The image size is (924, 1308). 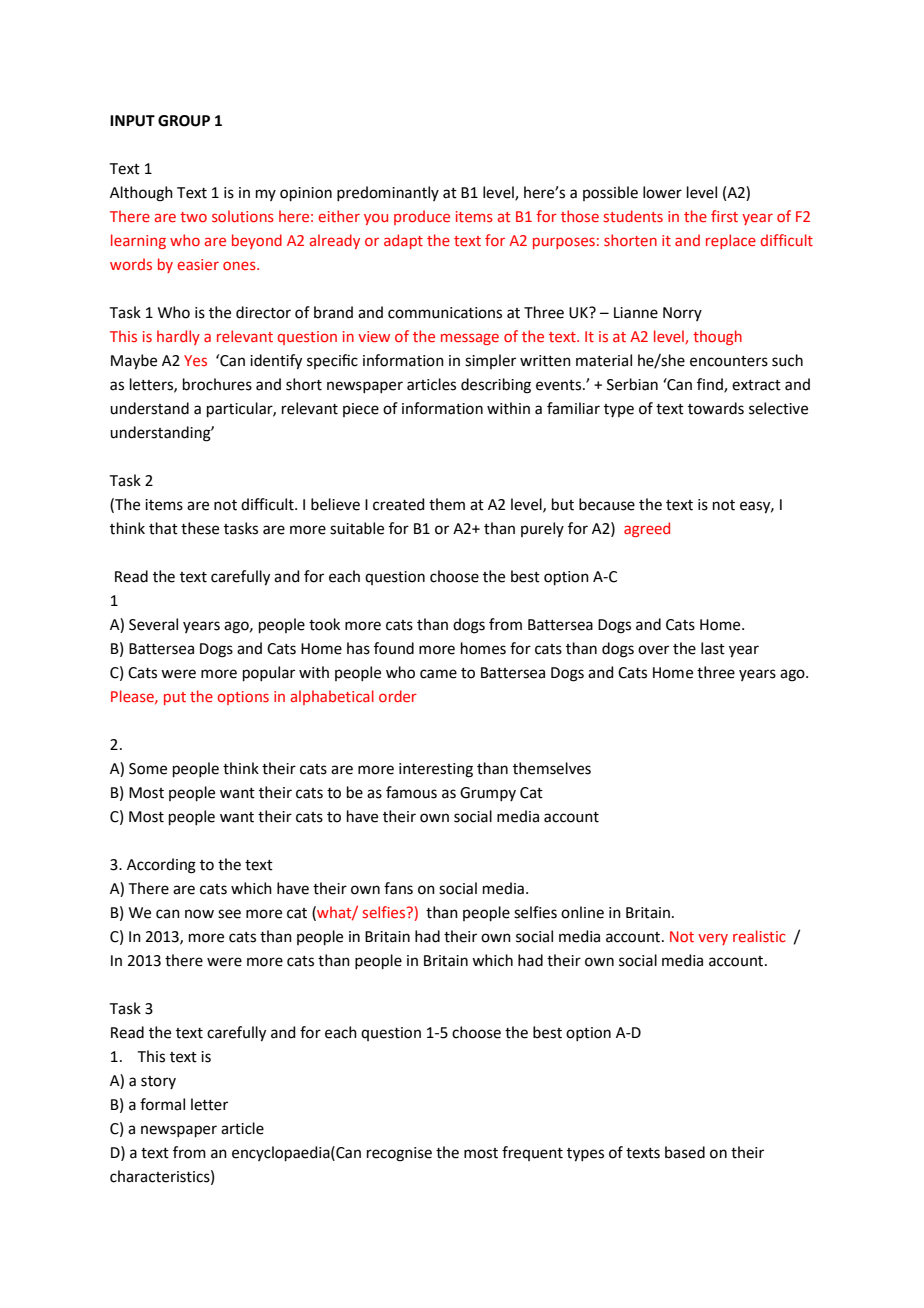 What do you see at coordinates (399, 1154) in the screenshot?
I see `recognise` at bounding box center [399, 1154].
